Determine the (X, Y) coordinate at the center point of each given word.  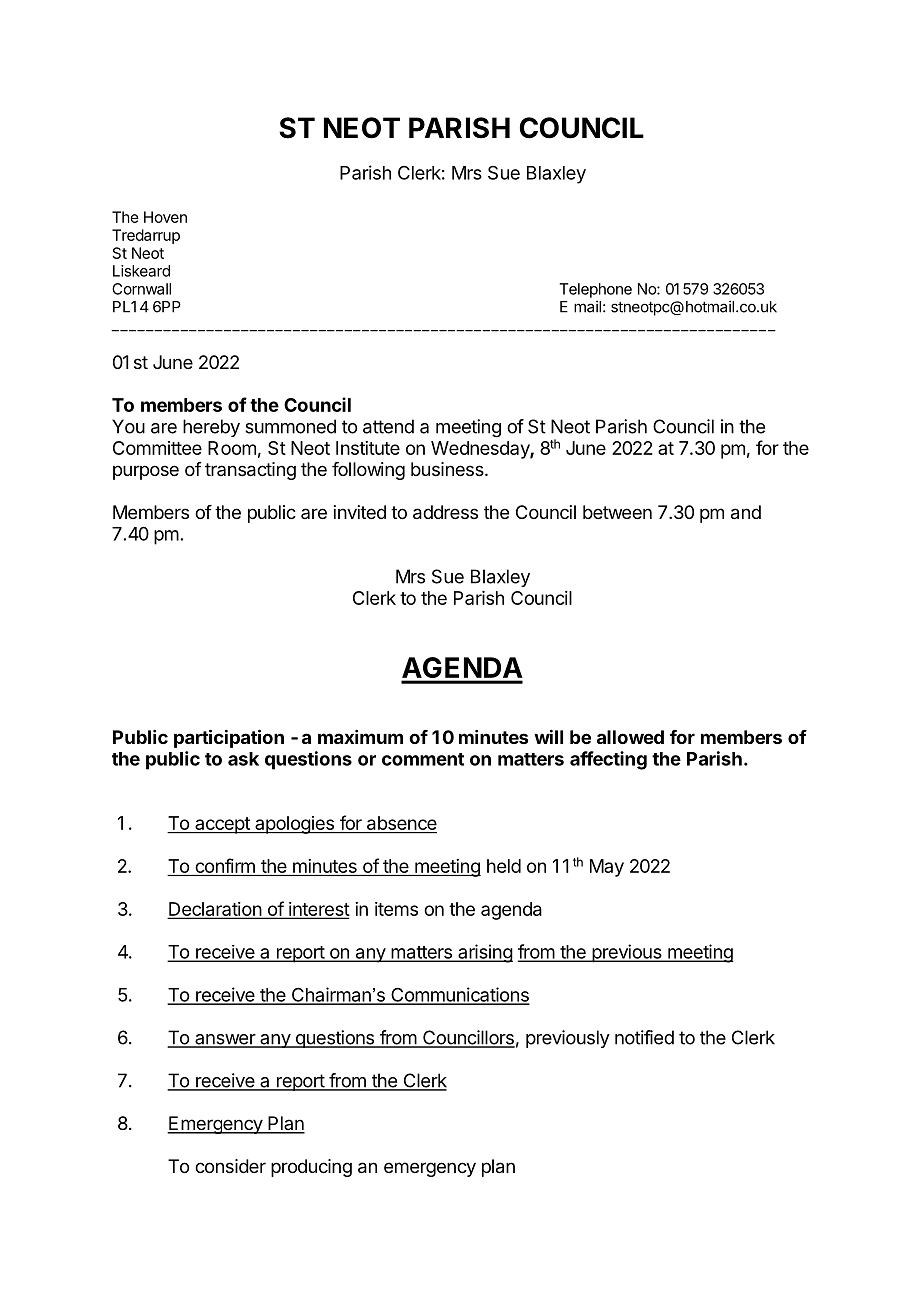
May (607, 868)
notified (644, 1037)
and (746, 512)
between (617, 512)
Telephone (595, 290)
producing (311, 1168)
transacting (250, 471)
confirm (225, 867)
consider (230, 1166)
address (445, 512)
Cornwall (141, 289)
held (504, 866)
